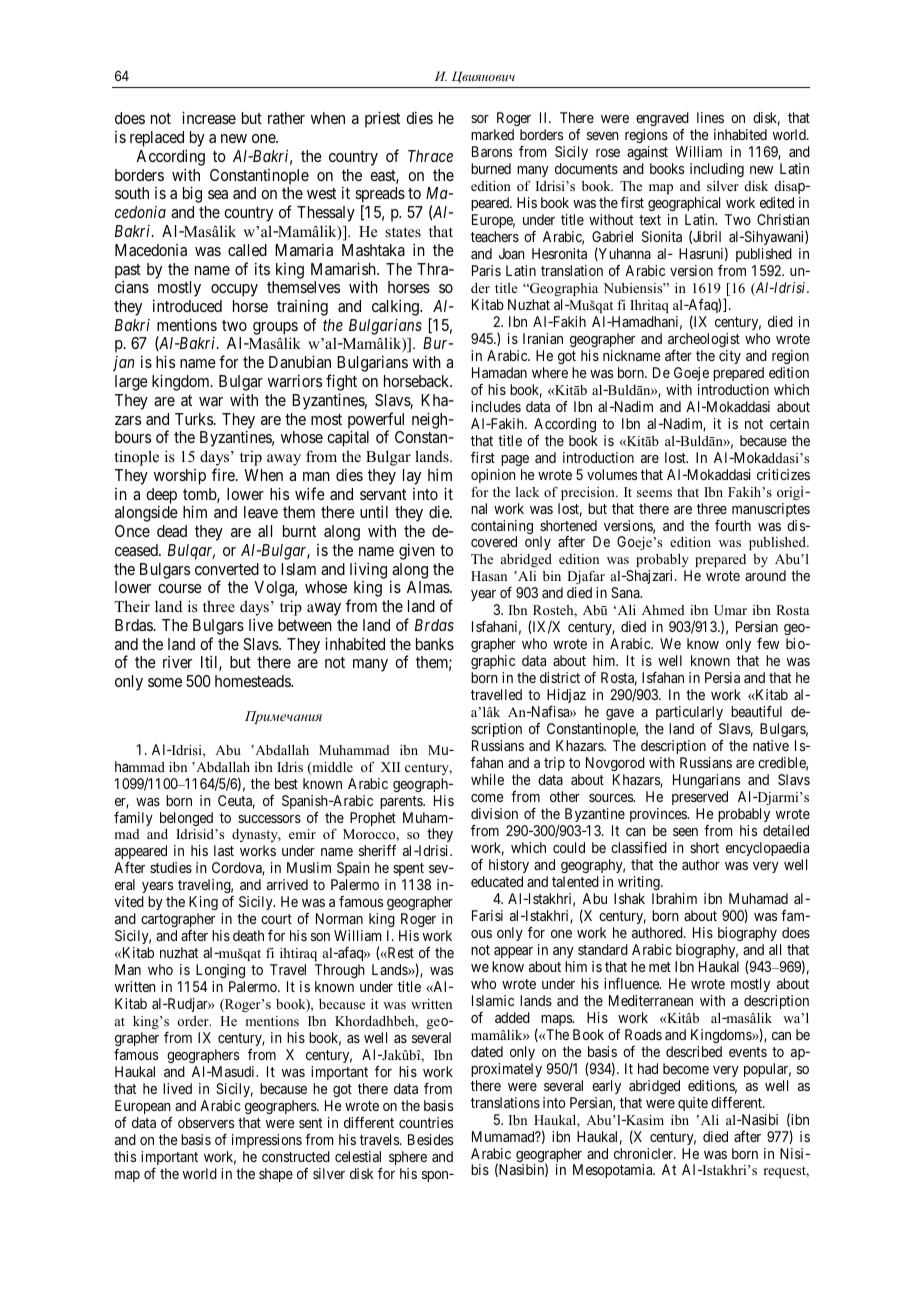 This page has width=924, height=1308. I want to click on Umar, so click(730, 610).
